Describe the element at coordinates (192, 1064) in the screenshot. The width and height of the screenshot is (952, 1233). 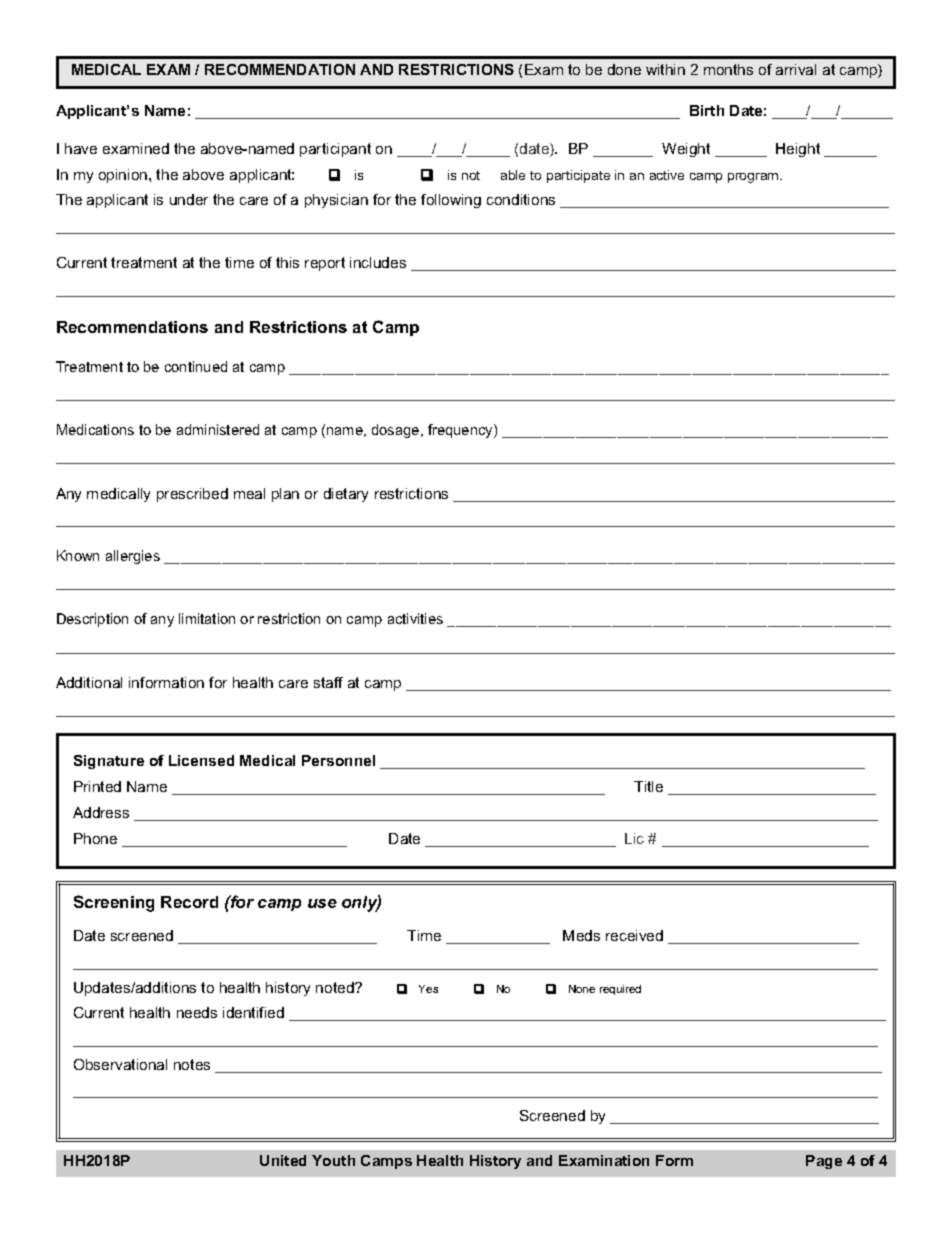
I see `notes` at that location.
